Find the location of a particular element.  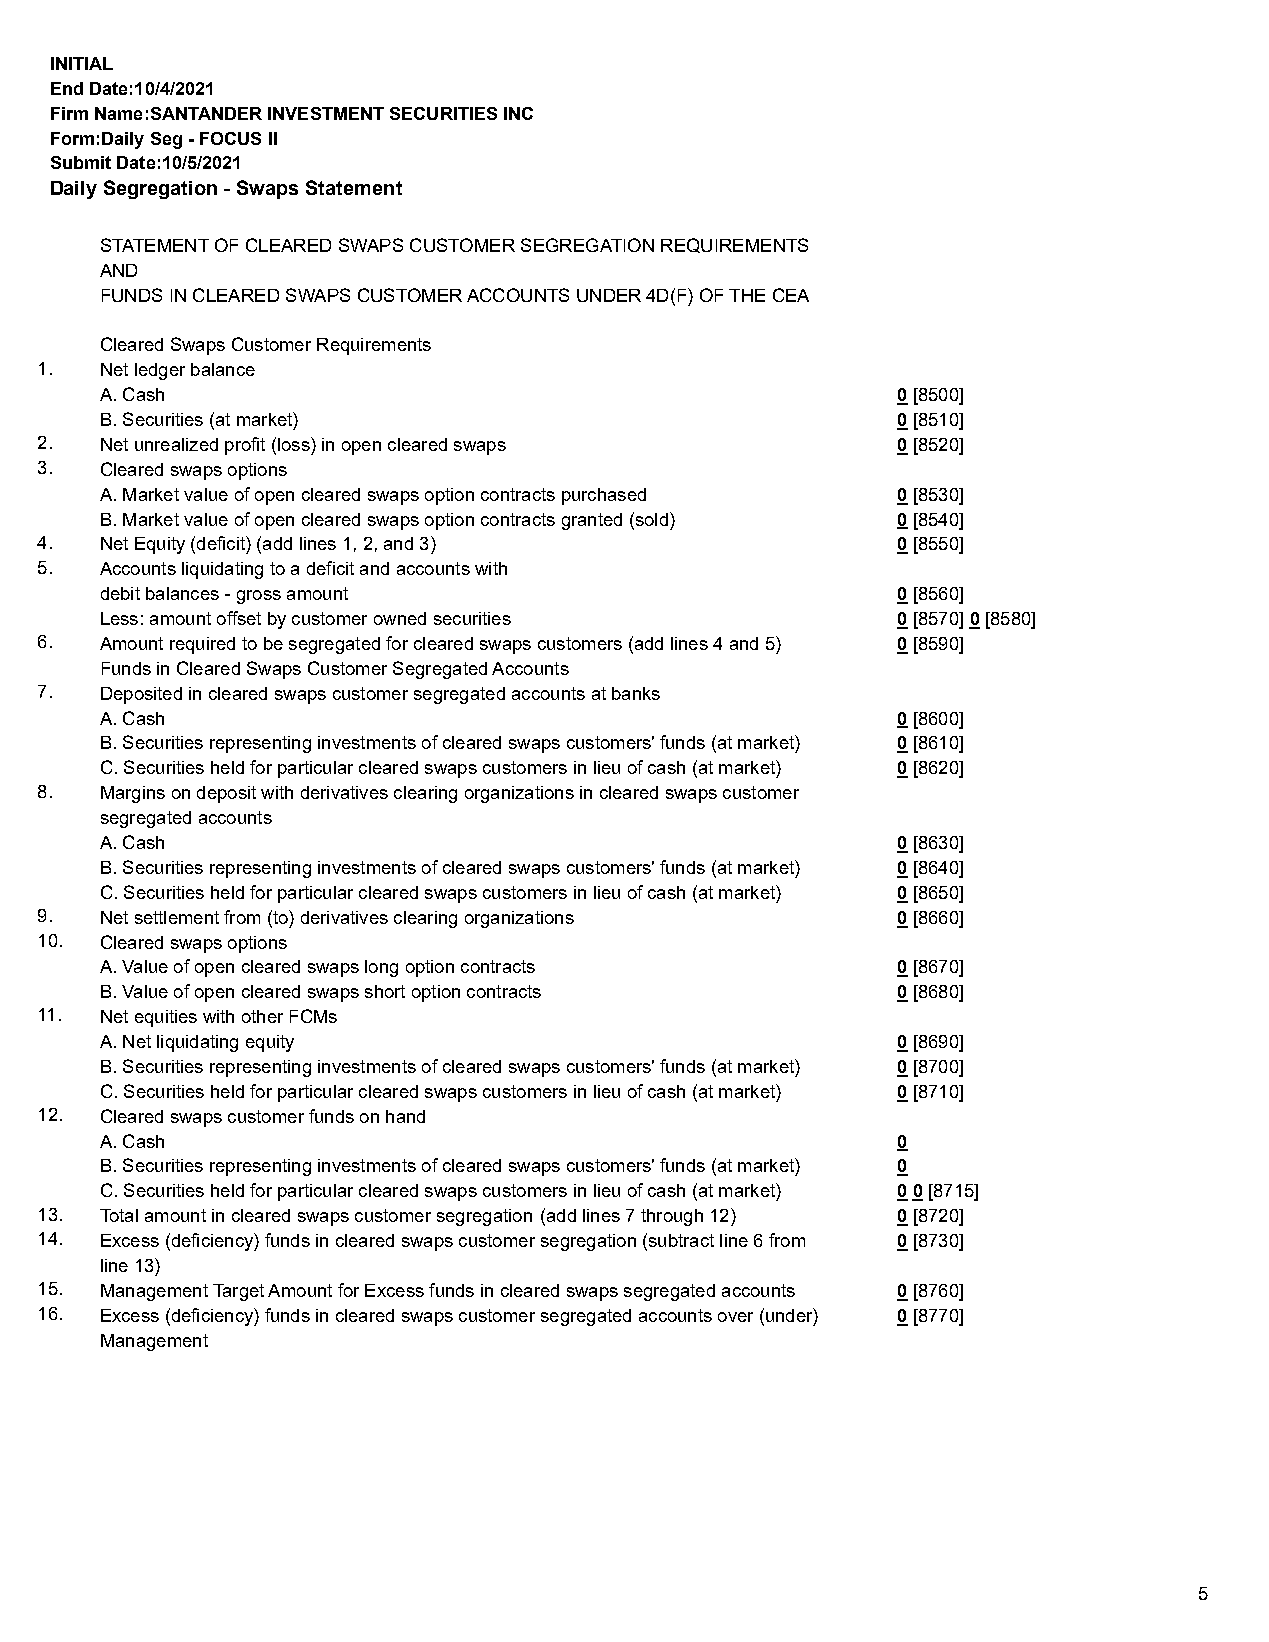

loss is located at coordinates (295, 444).
